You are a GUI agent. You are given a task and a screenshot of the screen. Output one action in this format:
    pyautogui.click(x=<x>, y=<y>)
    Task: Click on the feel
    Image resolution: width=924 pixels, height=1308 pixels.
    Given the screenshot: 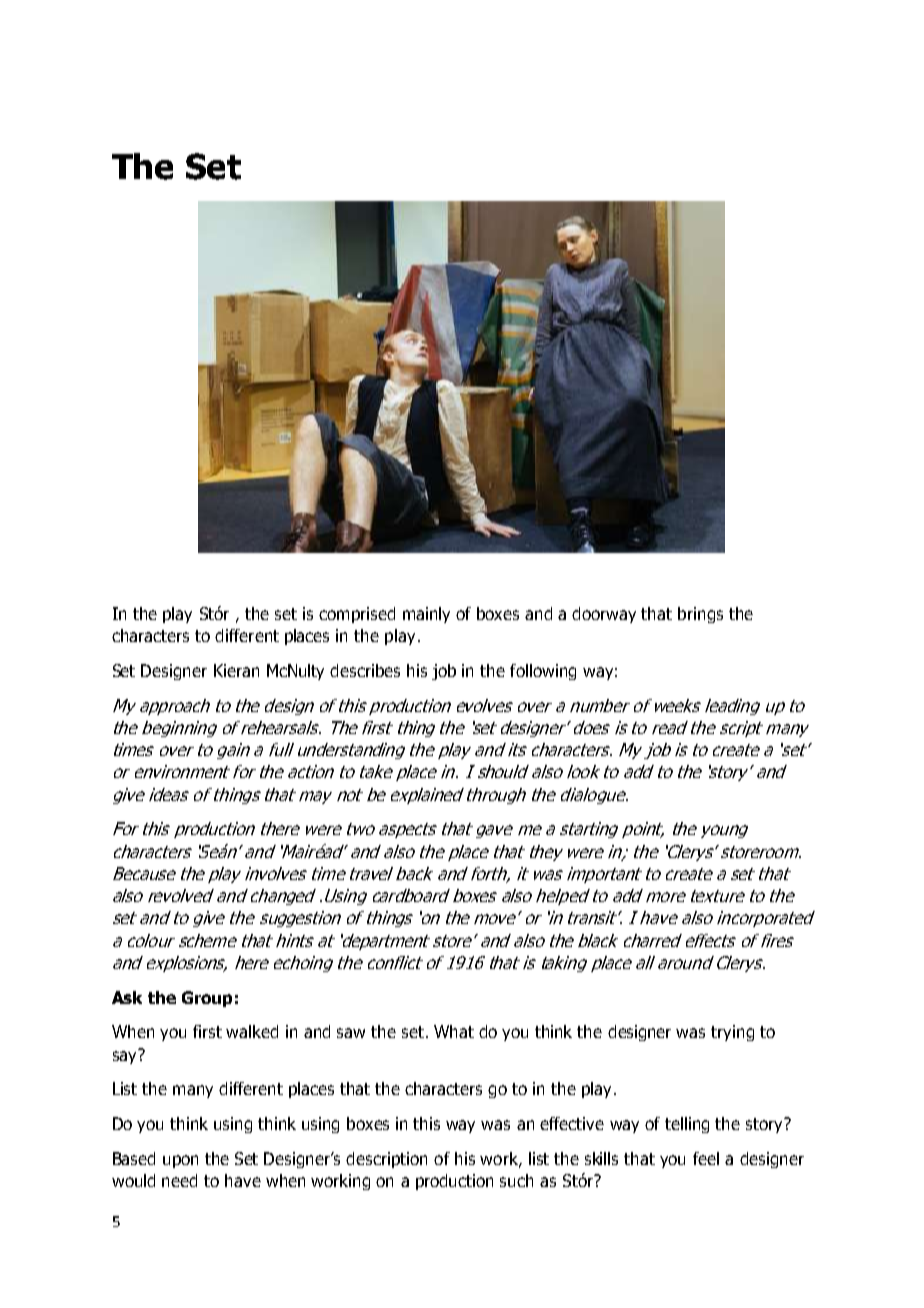 What is the action you would take?
    pyautogui.click(x=706, y=1158)
